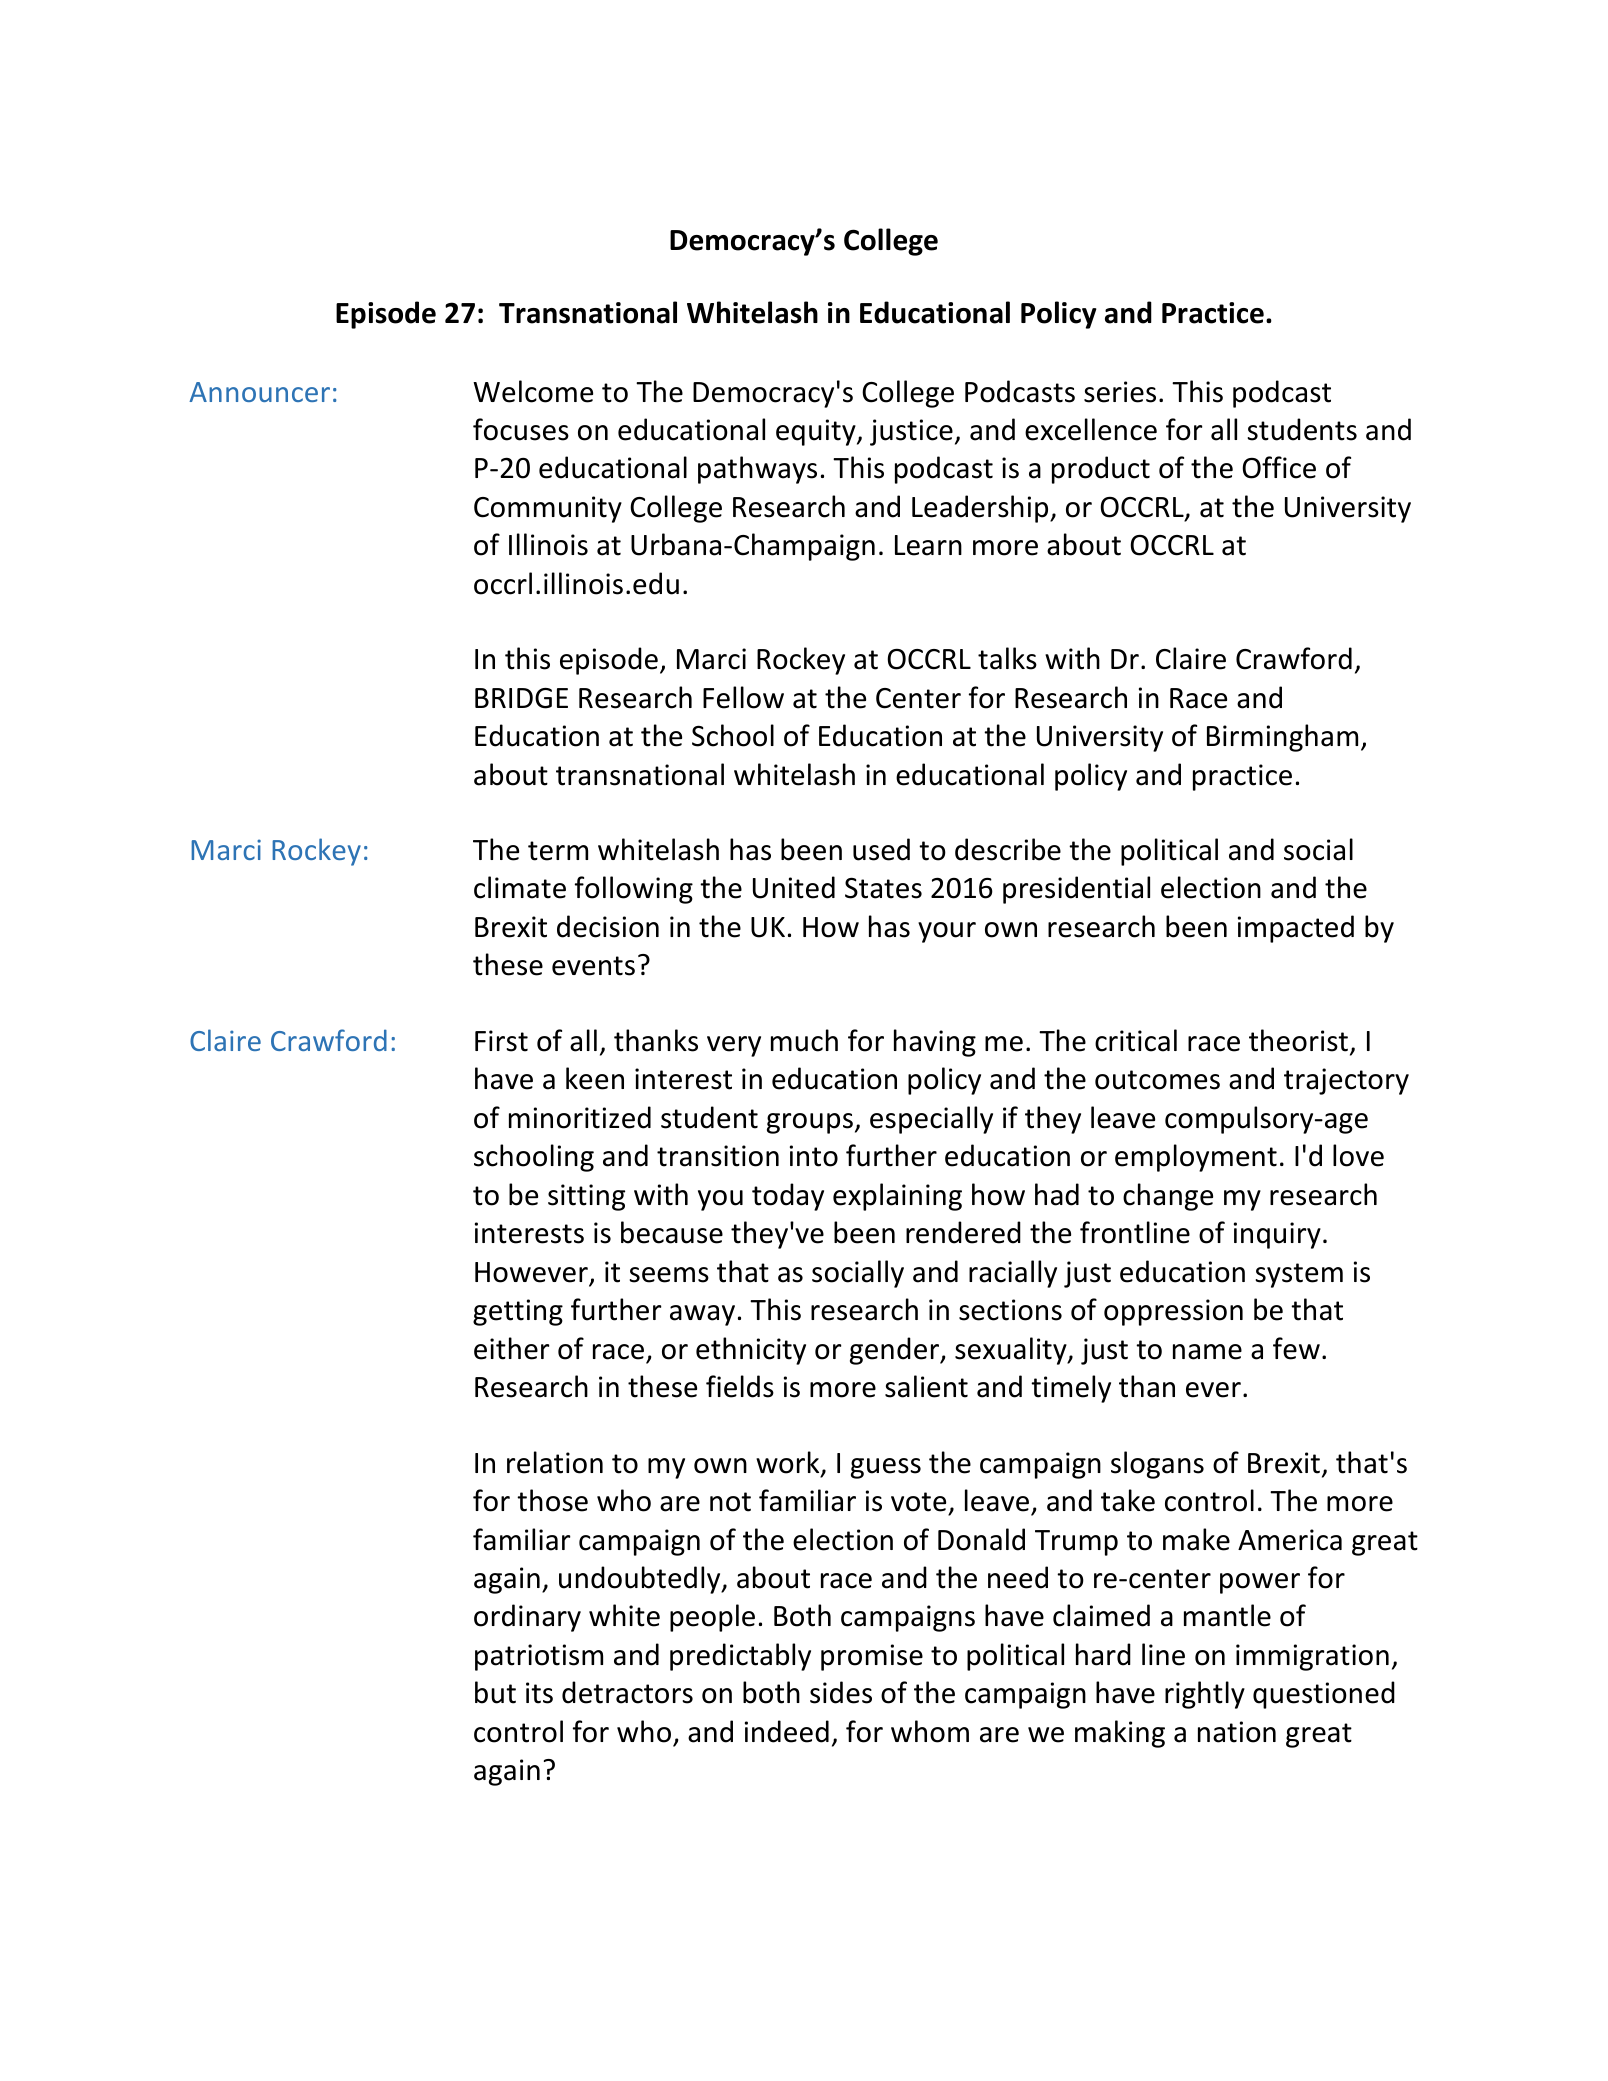 The width and height of the screenshot is (1608, 2081). What do you see at coordinates (495, 1692) in the screenshot?
I see `but` at bounding box center [495, 1692].
